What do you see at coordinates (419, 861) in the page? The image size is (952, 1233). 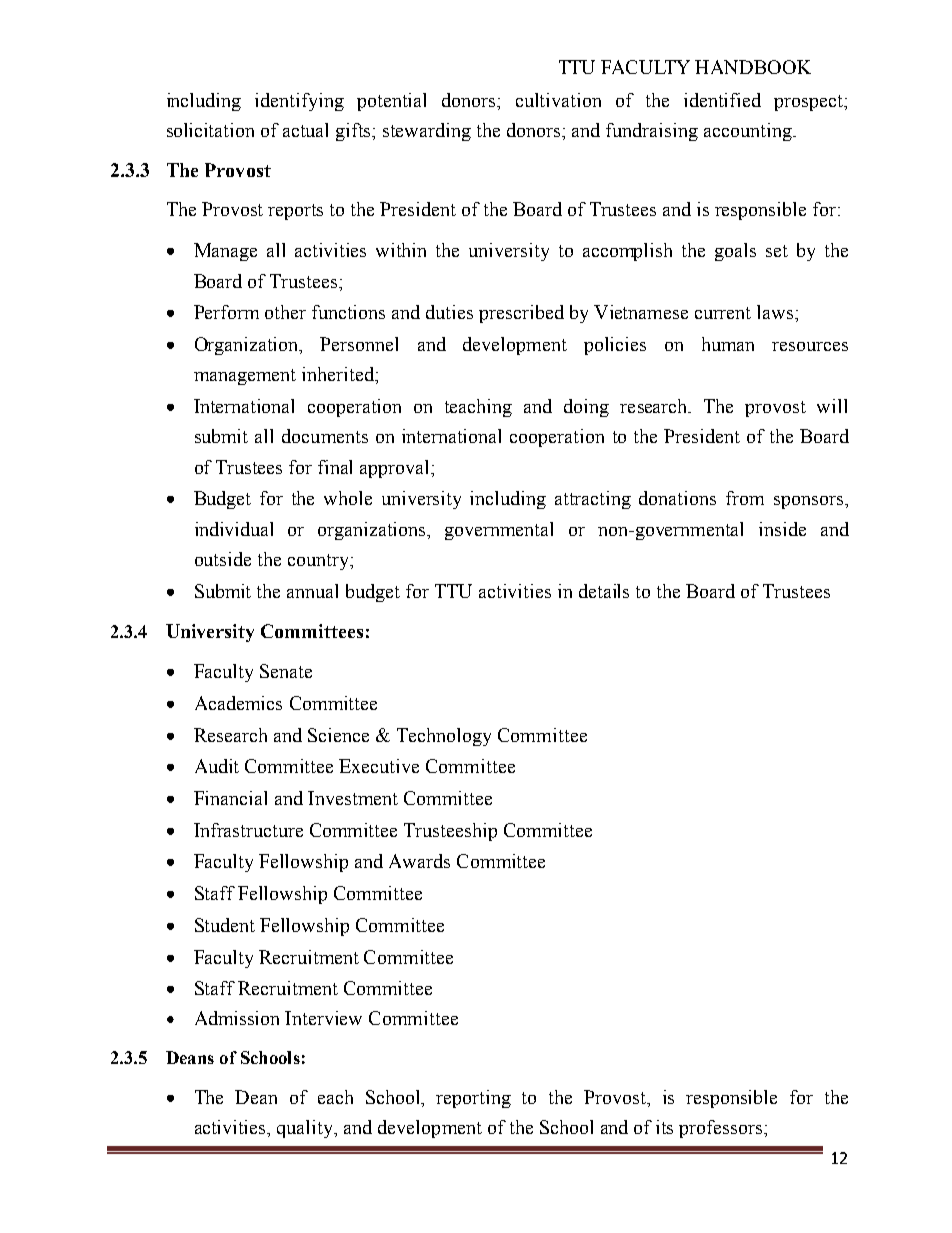 I see `Awards` at bounding box center [419, 861].
